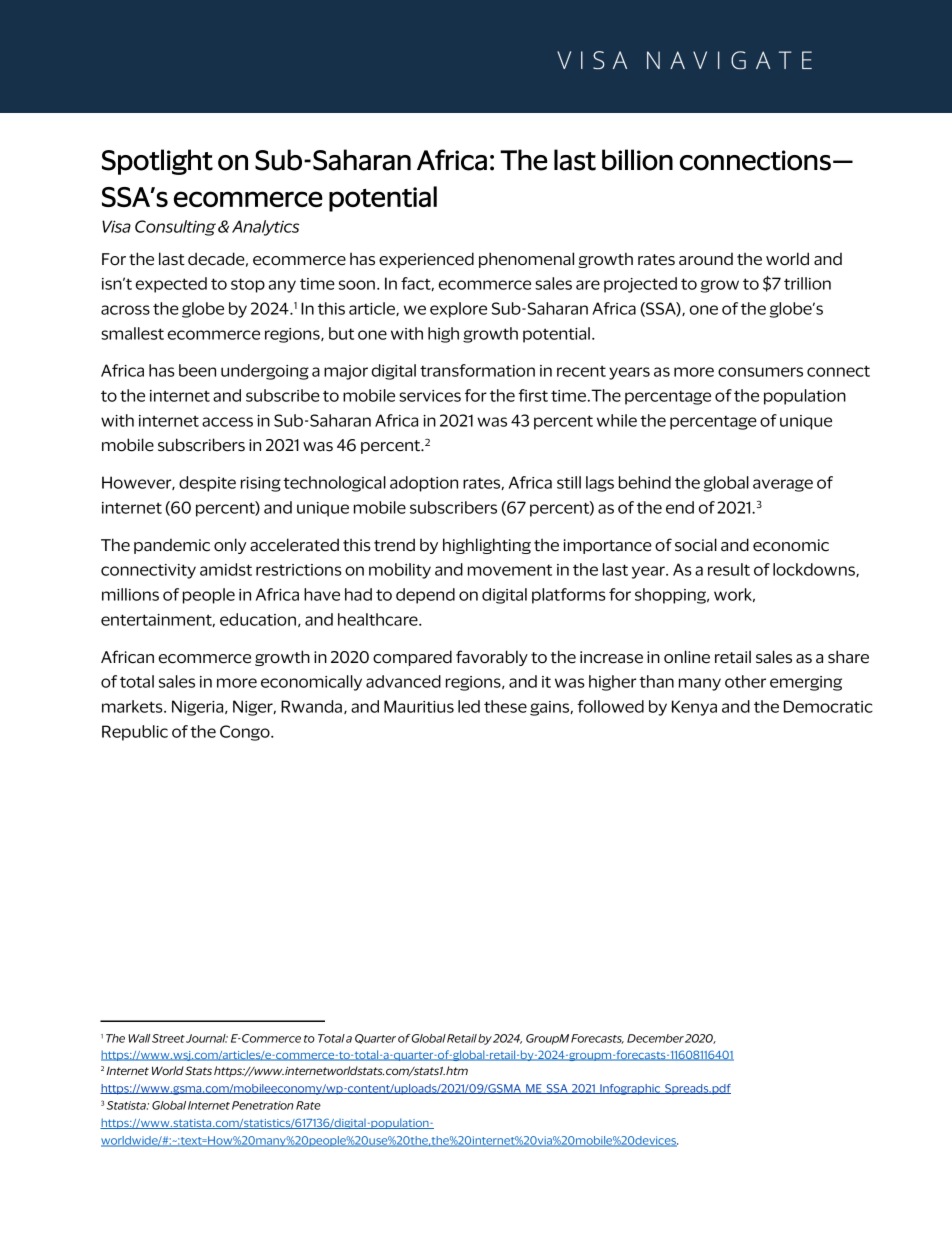 The image size is (952, 1233). What do you see at coordinates (168, 1038) in the page?
I see `Street` at bounding box center [168, 1038].
